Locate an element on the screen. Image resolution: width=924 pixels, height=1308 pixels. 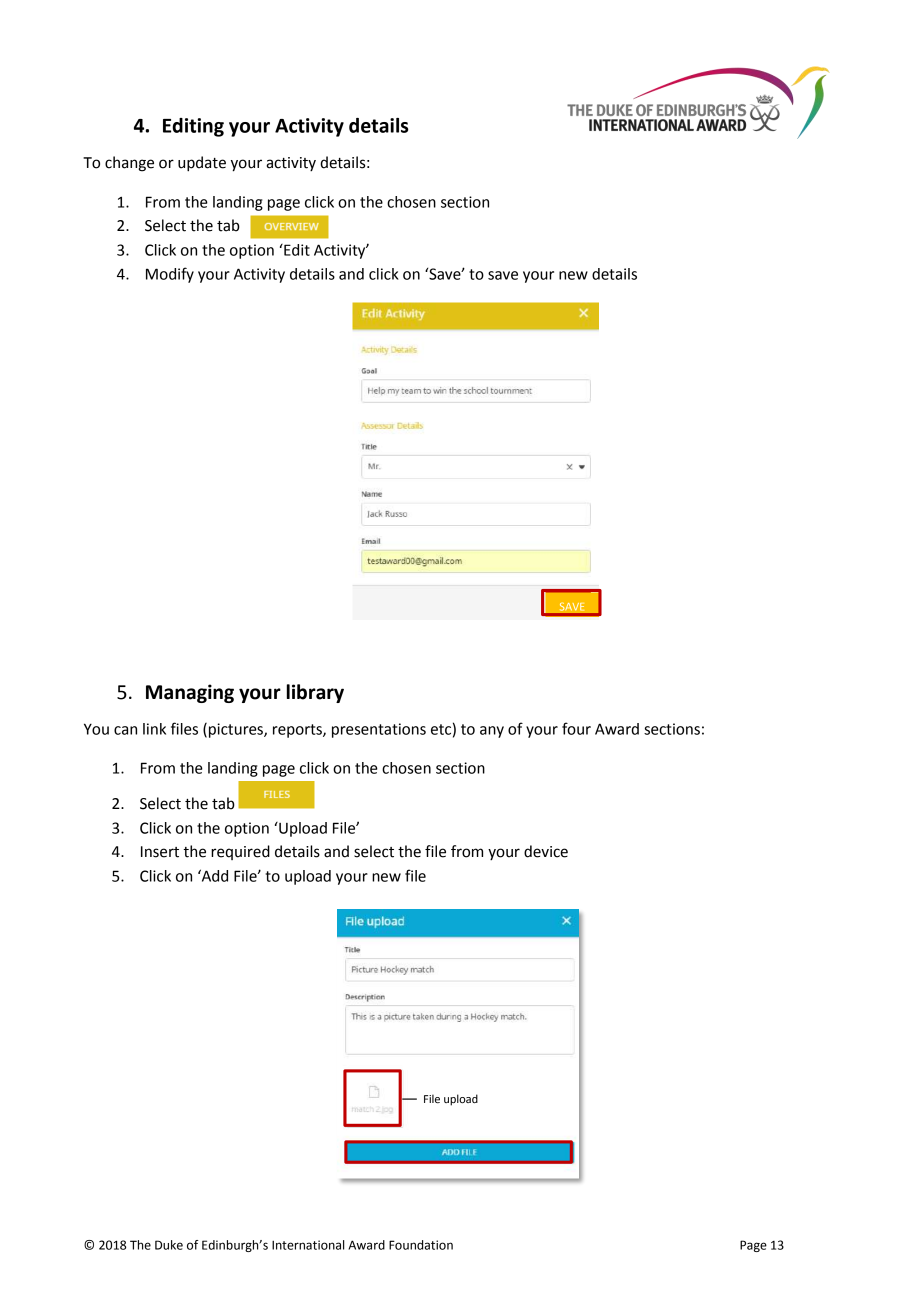
change is located at coordinates (129, 164).
